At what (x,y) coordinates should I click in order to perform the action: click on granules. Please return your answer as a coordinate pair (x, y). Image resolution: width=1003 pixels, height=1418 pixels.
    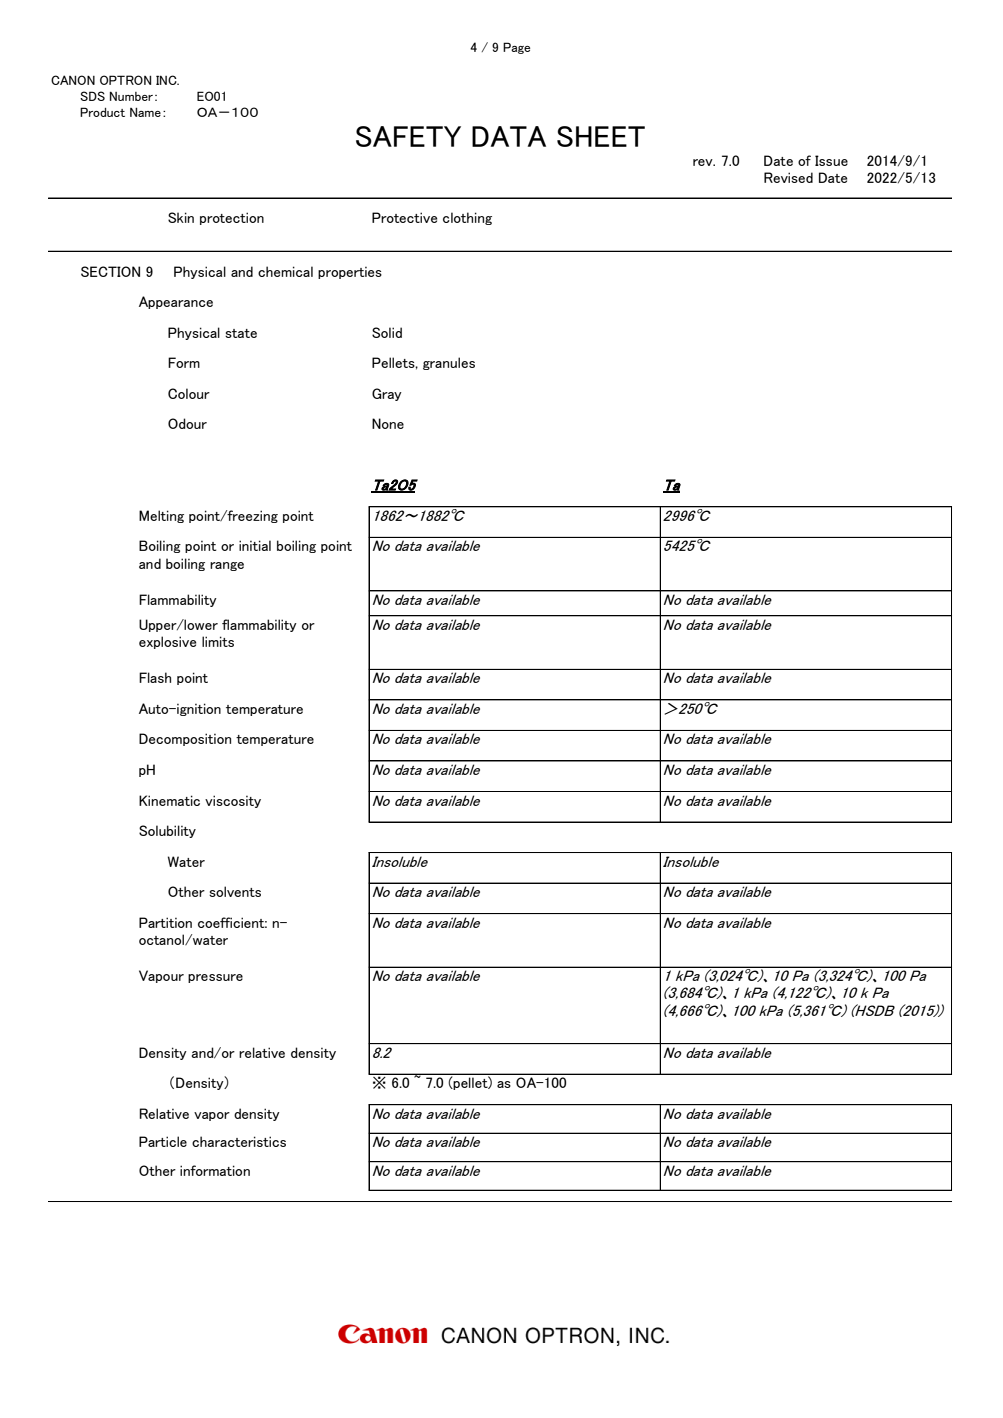
    Looking at the image, I should click on (449, 363).
